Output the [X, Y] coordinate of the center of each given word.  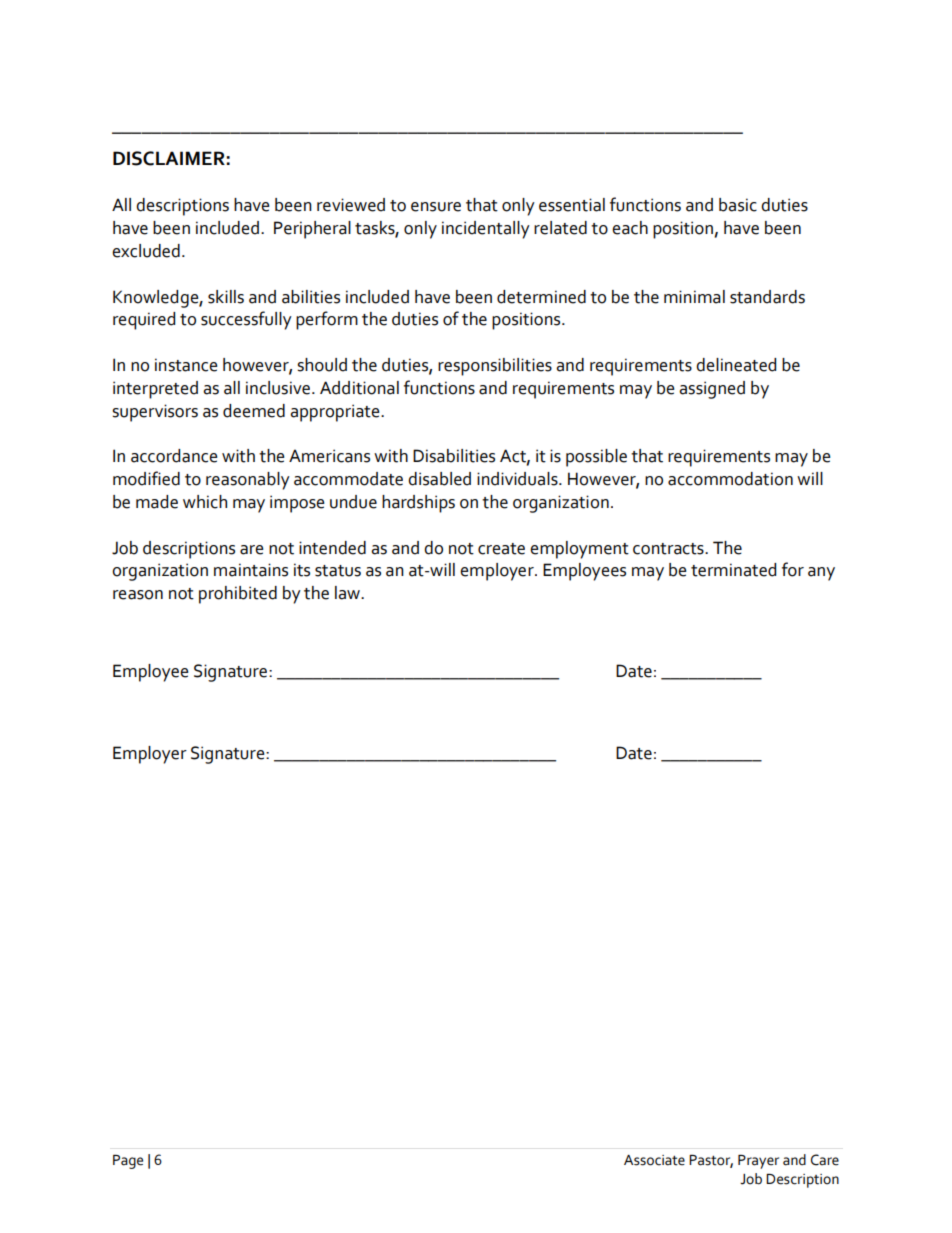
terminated [733, 570]
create [501, 549]
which [205, 502]
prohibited [238, 595]
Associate [654, 1160]
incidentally [486, 230]
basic [738, 205]
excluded [146, 251]
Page [128, 1162]
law [349, 593]
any [821, 574]
